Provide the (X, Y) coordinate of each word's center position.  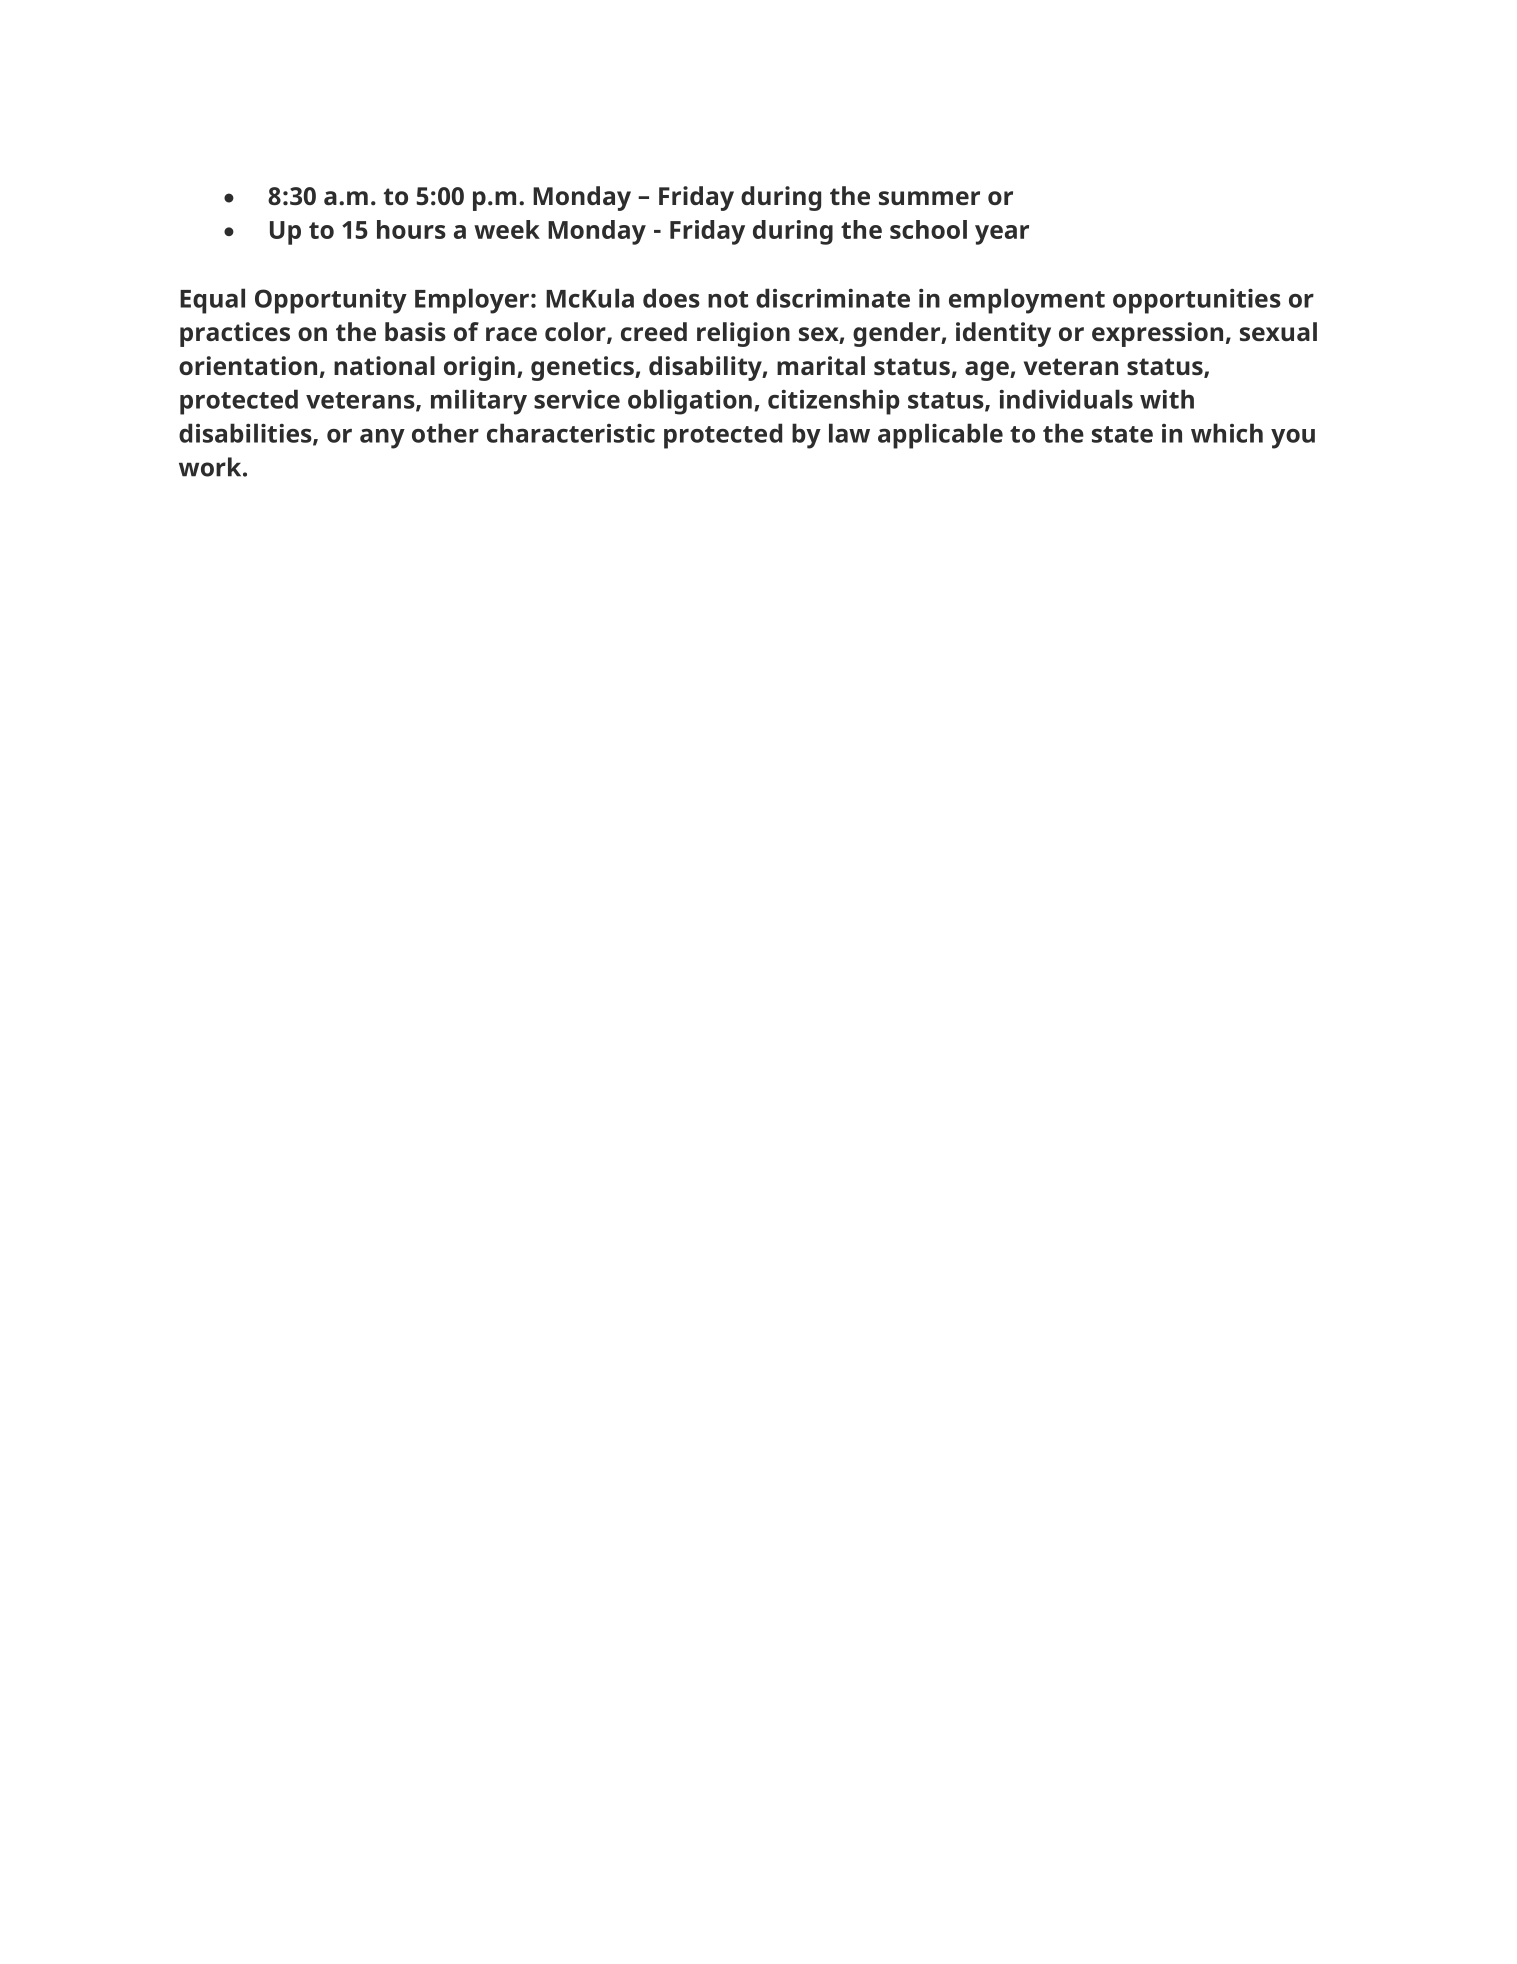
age (988, 371)
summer (929, 198)
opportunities (1197, 301)
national (384, 365)
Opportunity (331, 301)
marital (821, 365)
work (211, 467)
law (849, 433)
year (1002, 235)
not (728, 299)
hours (411, 229)
